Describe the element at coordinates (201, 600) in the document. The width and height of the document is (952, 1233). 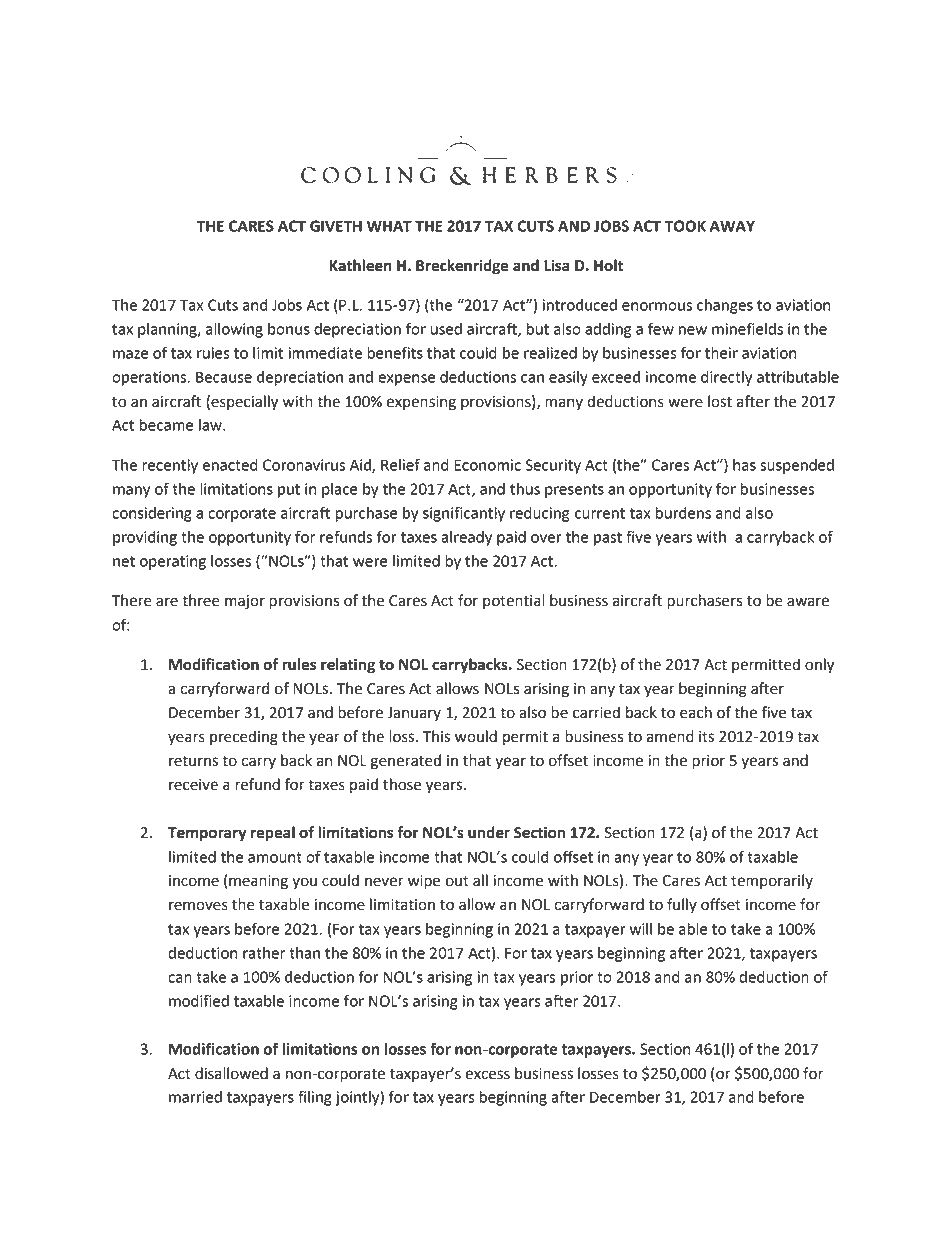
I see `three` at that location.
